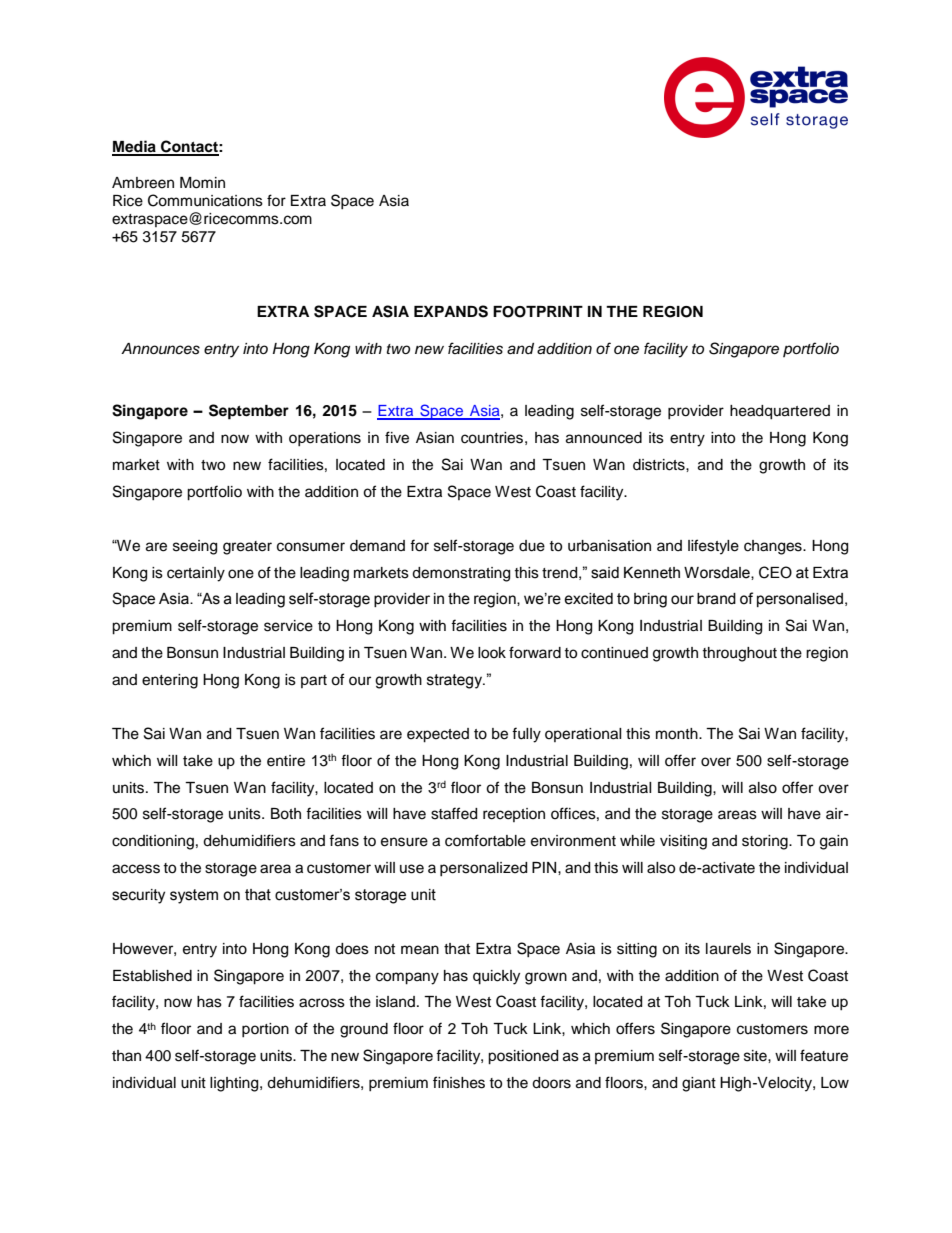 This screenshot has width=952, height=1233. Describe the element at coordinates (451, 311) in the screenshot. I see `EXPANDS` at that location.
